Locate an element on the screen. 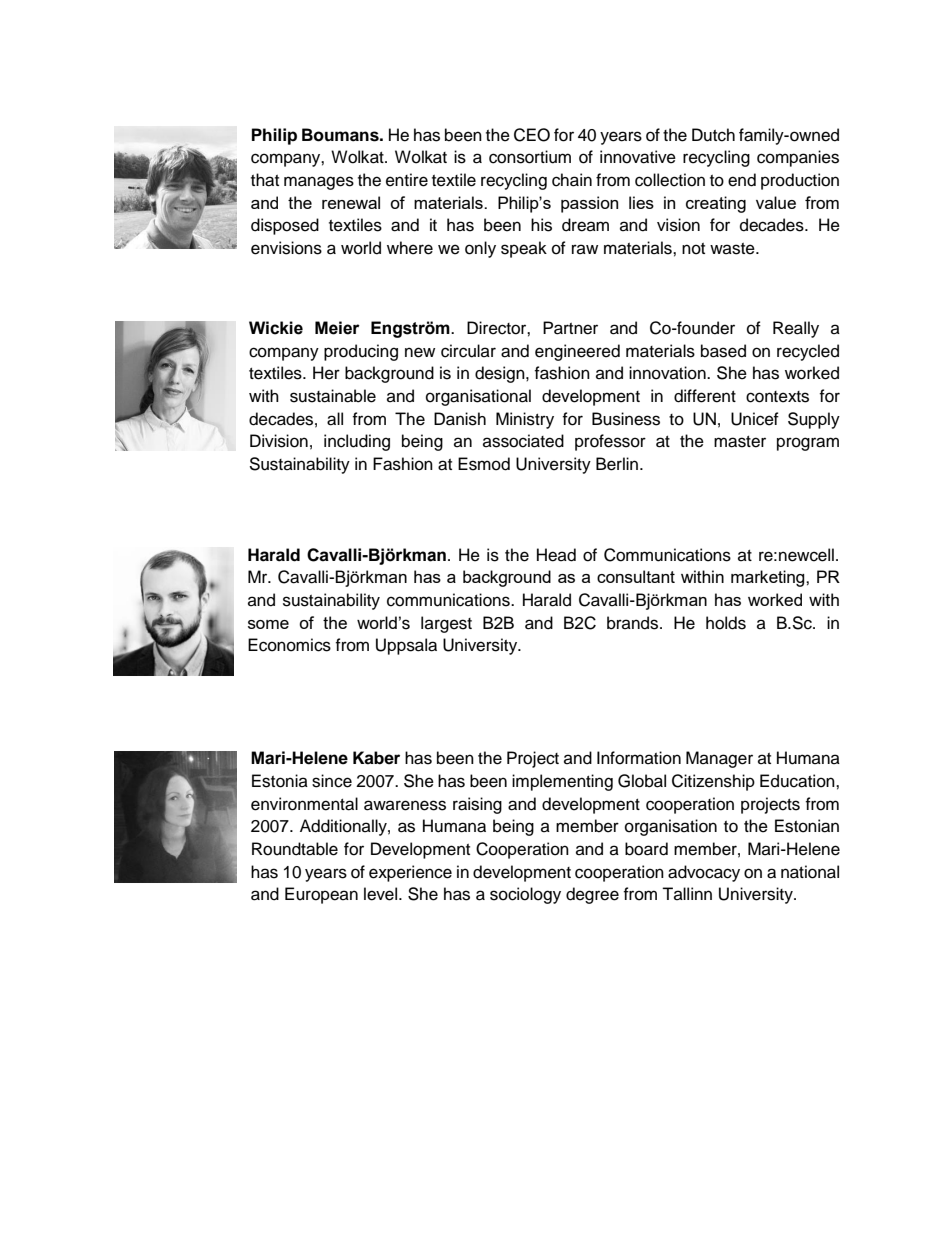  European is located at coordinates (321, 895).
